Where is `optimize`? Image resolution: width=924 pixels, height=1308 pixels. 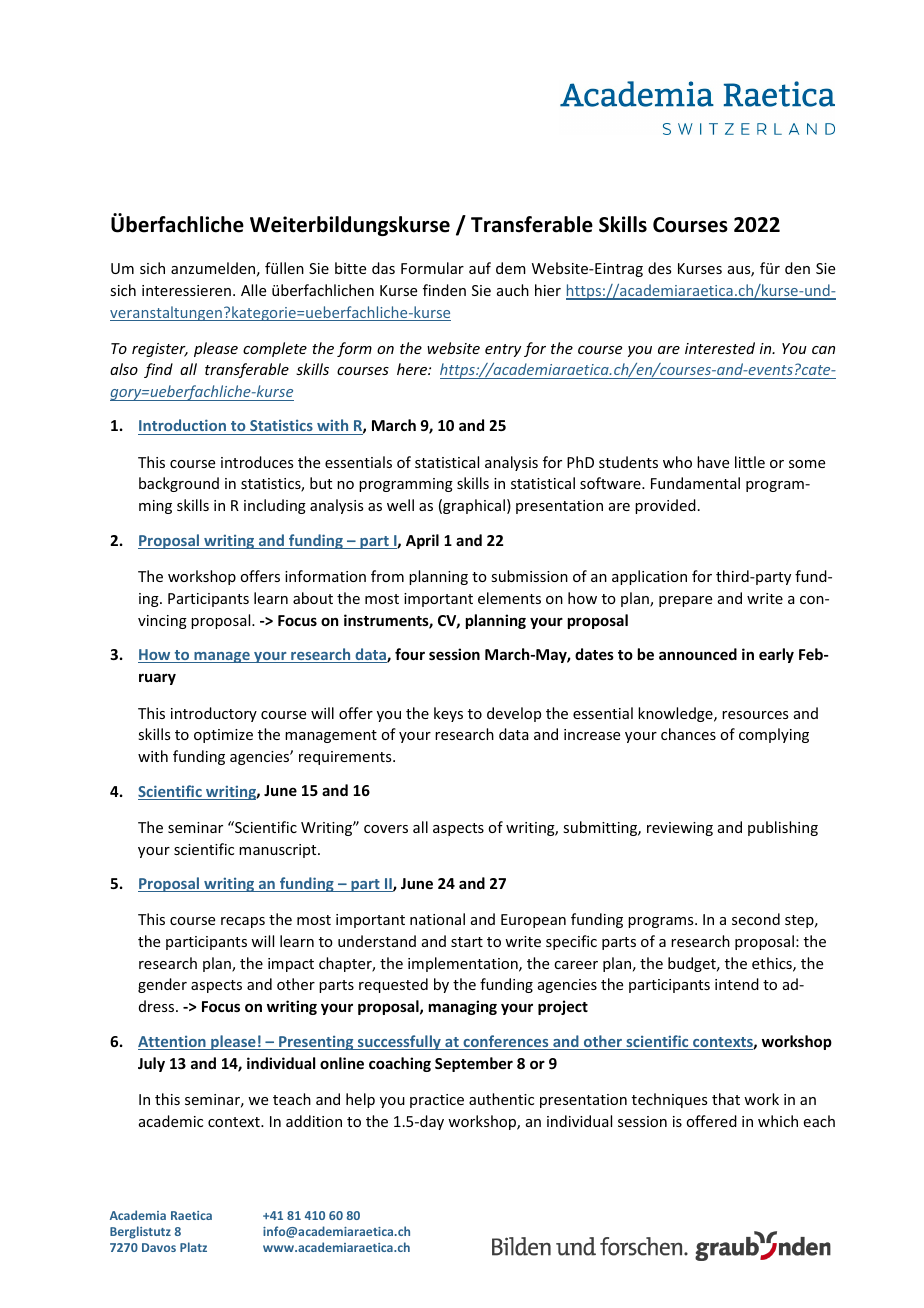 optimize is located at coordinates (223, 736).
